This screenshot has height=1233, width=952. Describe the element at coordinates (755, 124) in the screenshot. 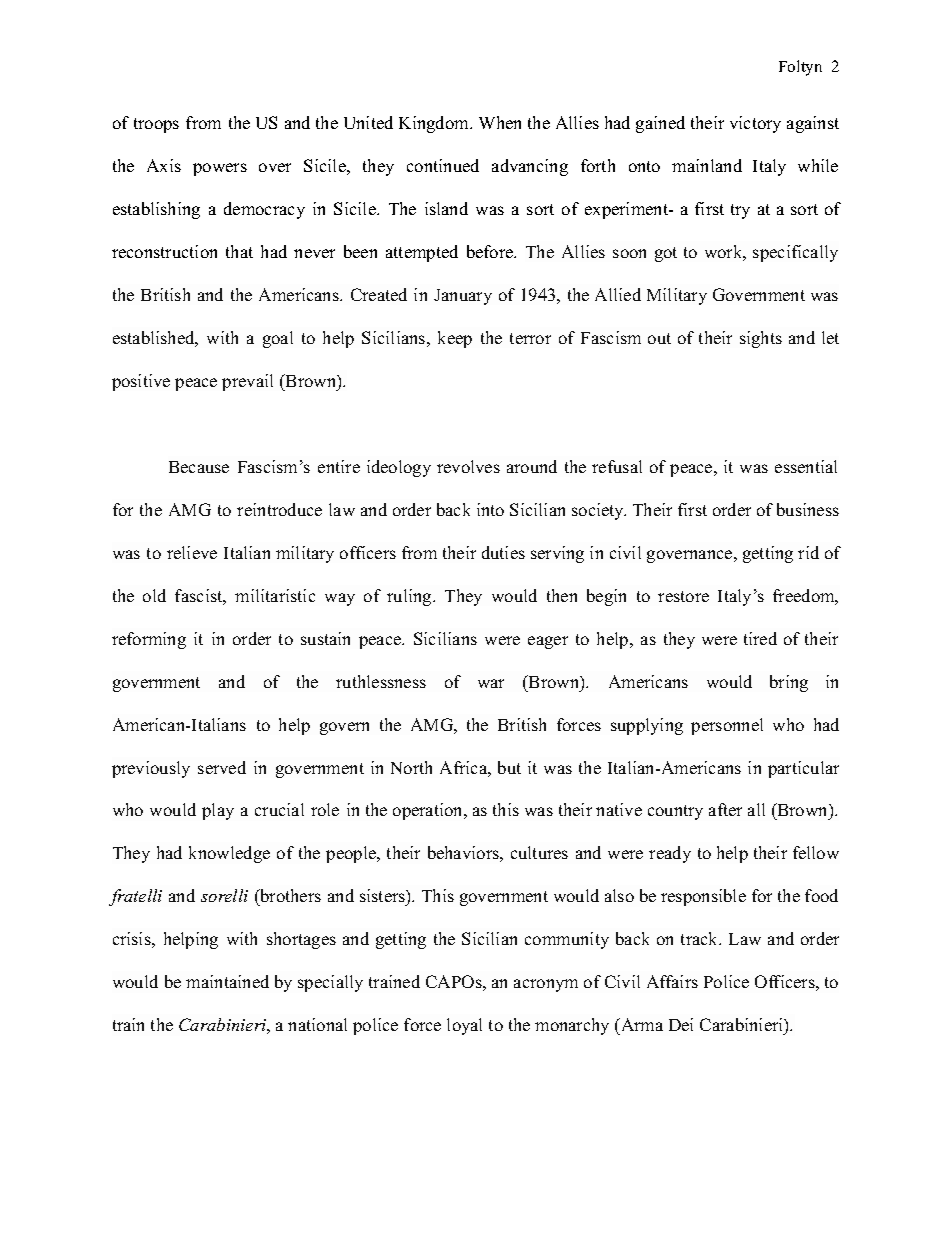

I see `victory` at that location.
